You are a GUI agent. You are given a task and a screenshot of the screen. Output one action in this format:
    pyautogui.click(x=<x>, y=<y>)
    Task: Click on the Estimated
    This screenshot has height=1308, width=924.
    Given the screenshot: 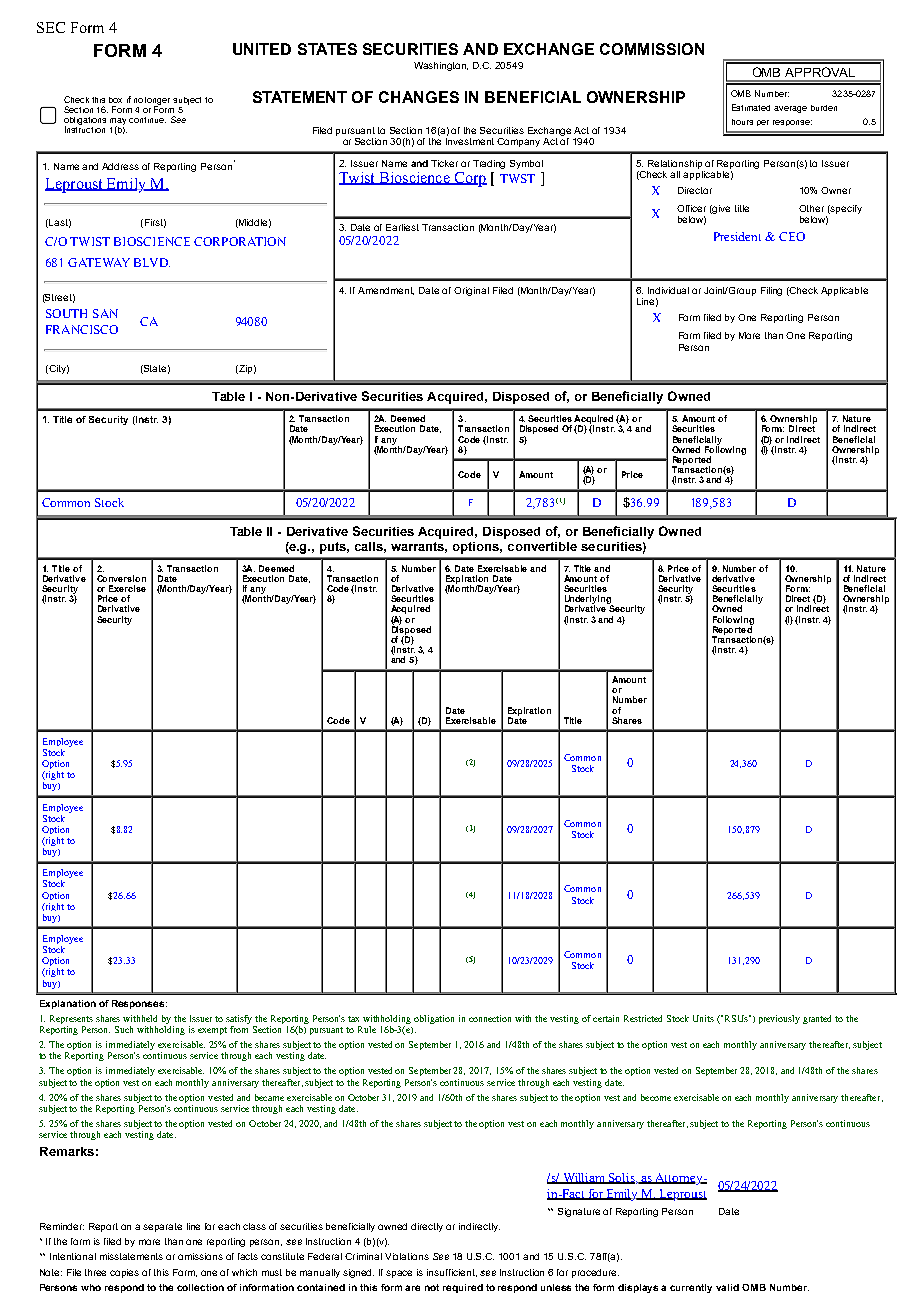 What is the action you would take?
    pyautogui.click(x=751, y=107)
